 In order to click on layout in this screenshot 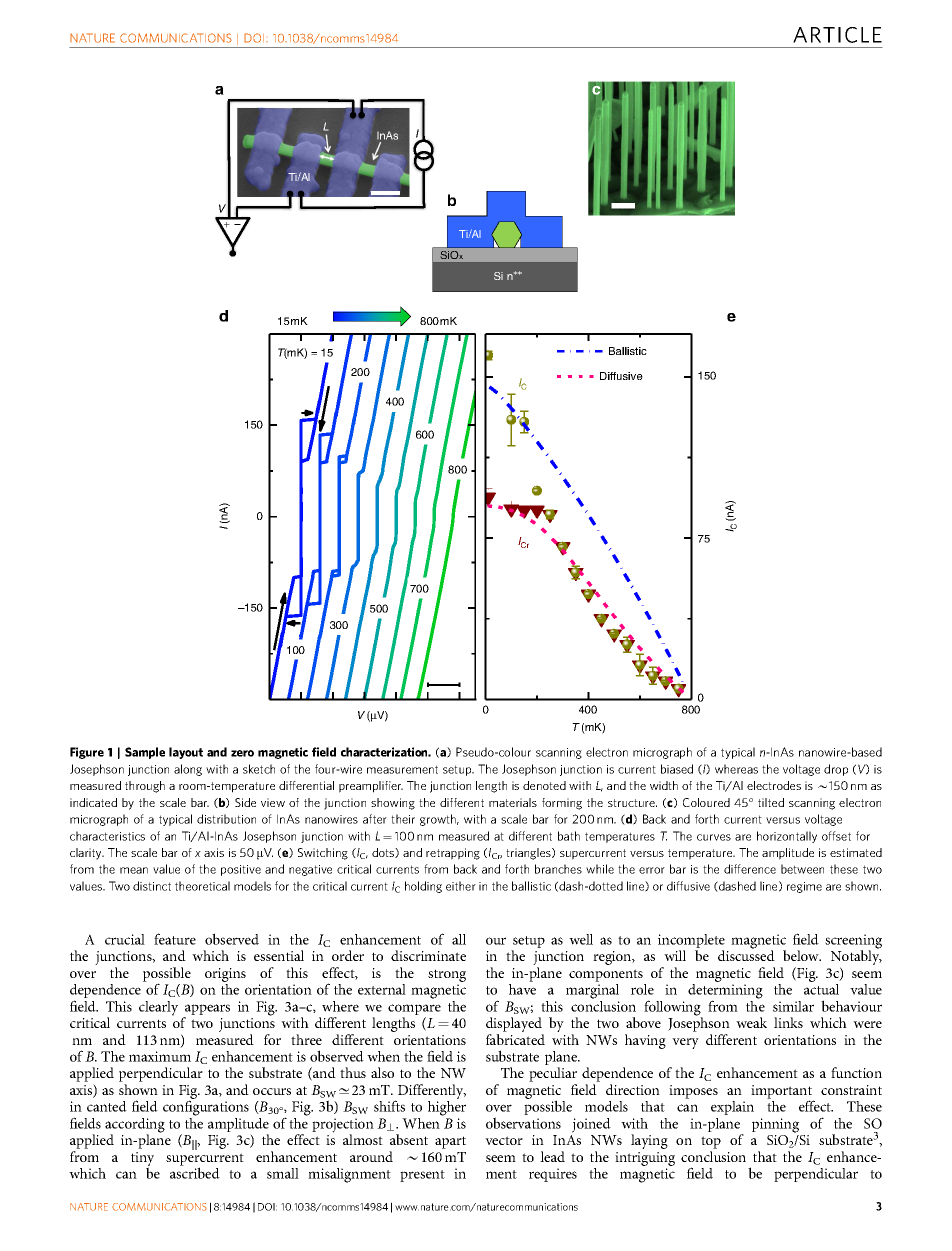, I will do `click(186, 753)`.
